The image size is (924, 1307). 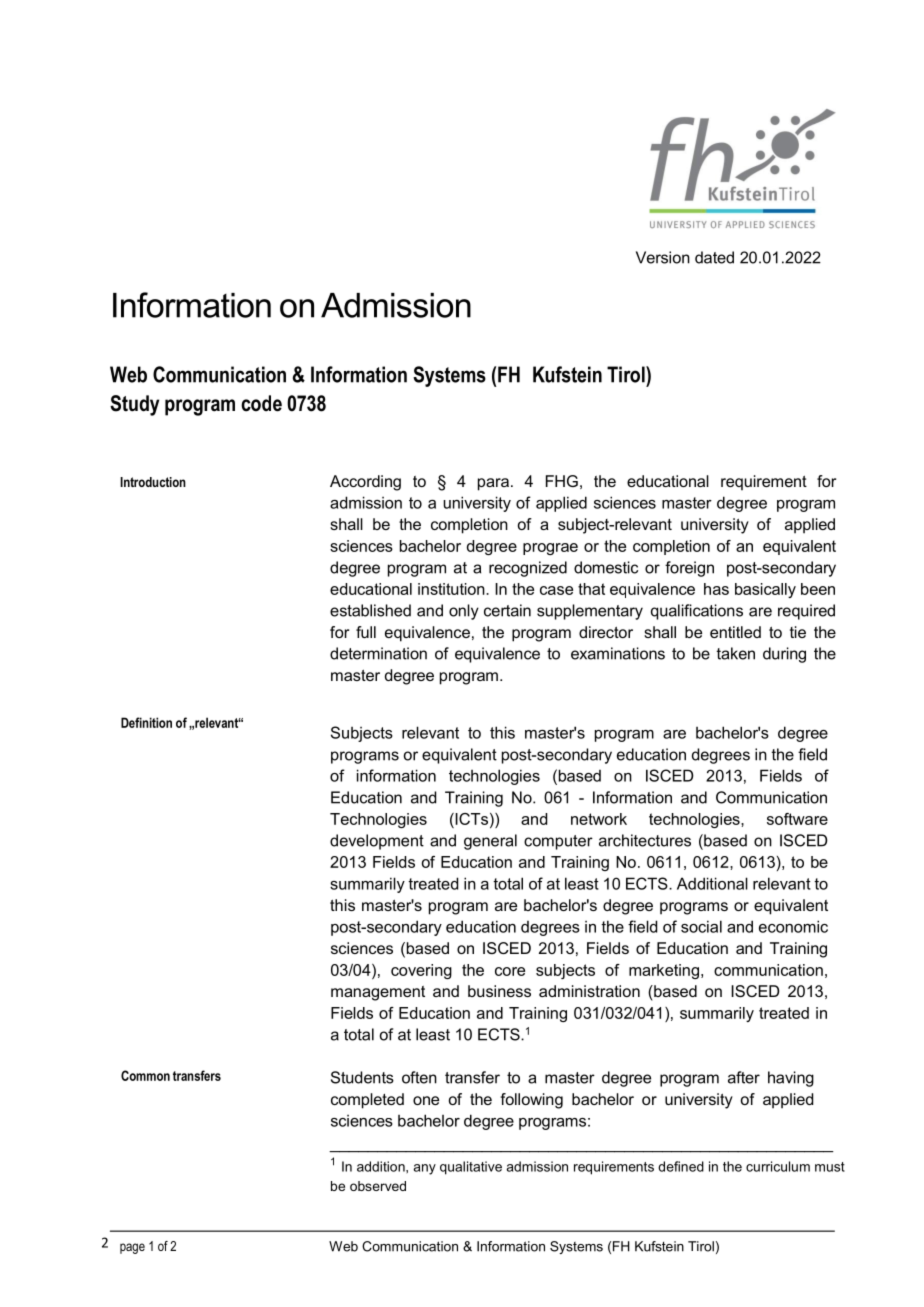 I want to click on established, so click(x=370, y=610).
